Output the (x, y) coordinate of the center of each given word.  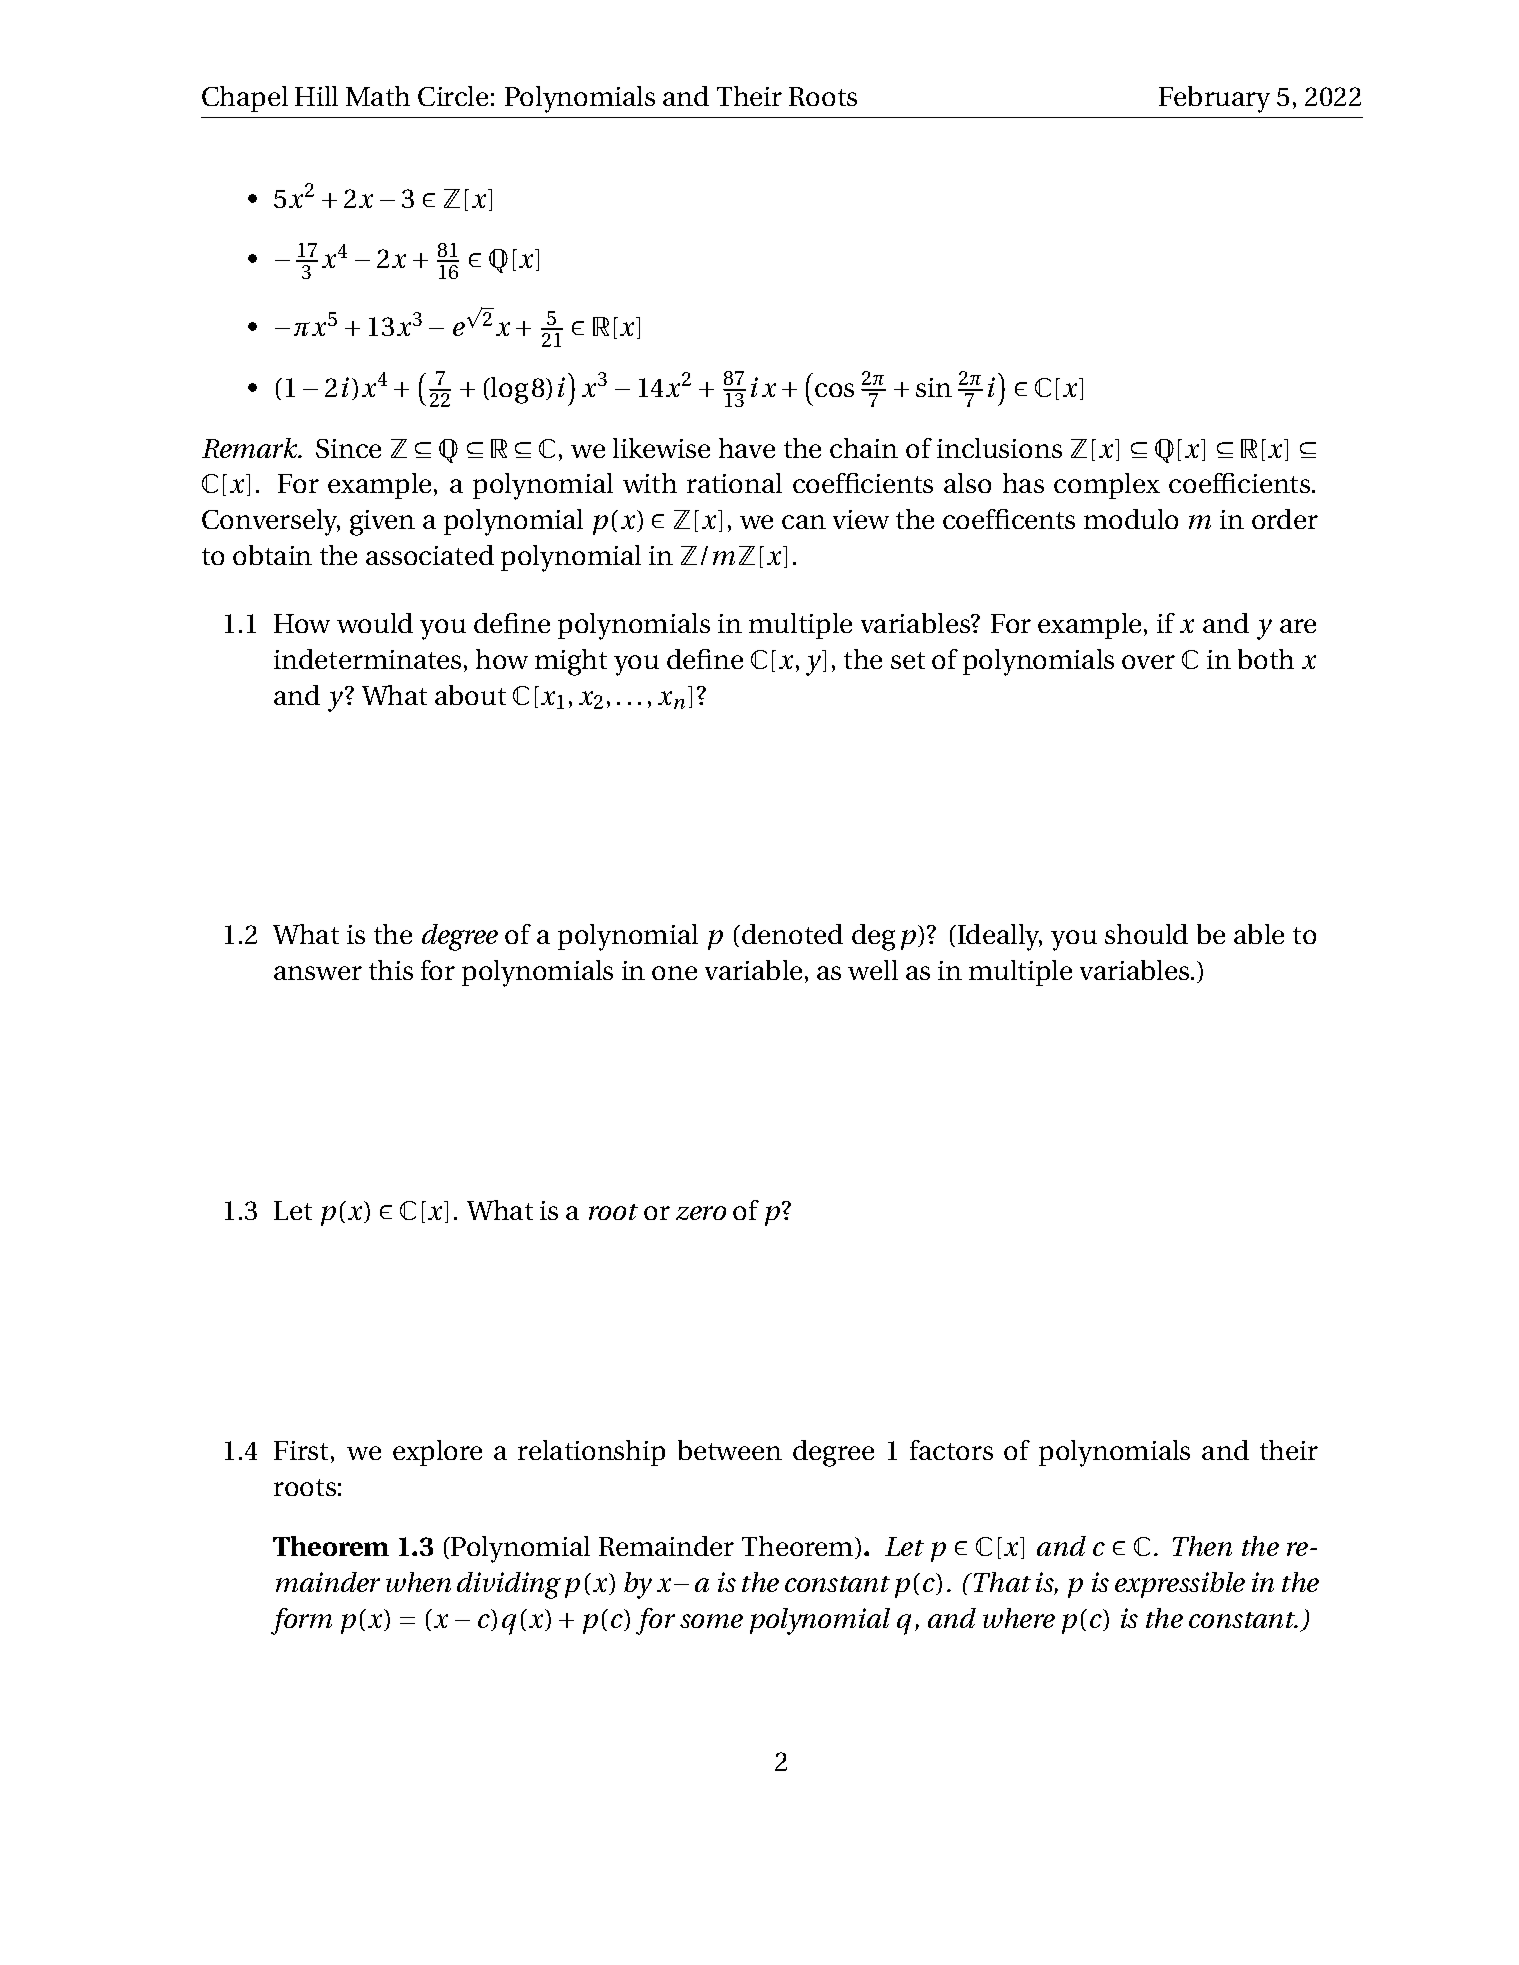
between (730, 1450)
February (1214, 99)
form (301, 1621)
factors (951, 1450)
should (1146, 934)
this (391, 970)
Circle (453, 96)
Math (378, 96)
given (382, 523)
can (804, 522)
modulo (1131, 519)
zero (701, 1213)
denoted (792, 934)
